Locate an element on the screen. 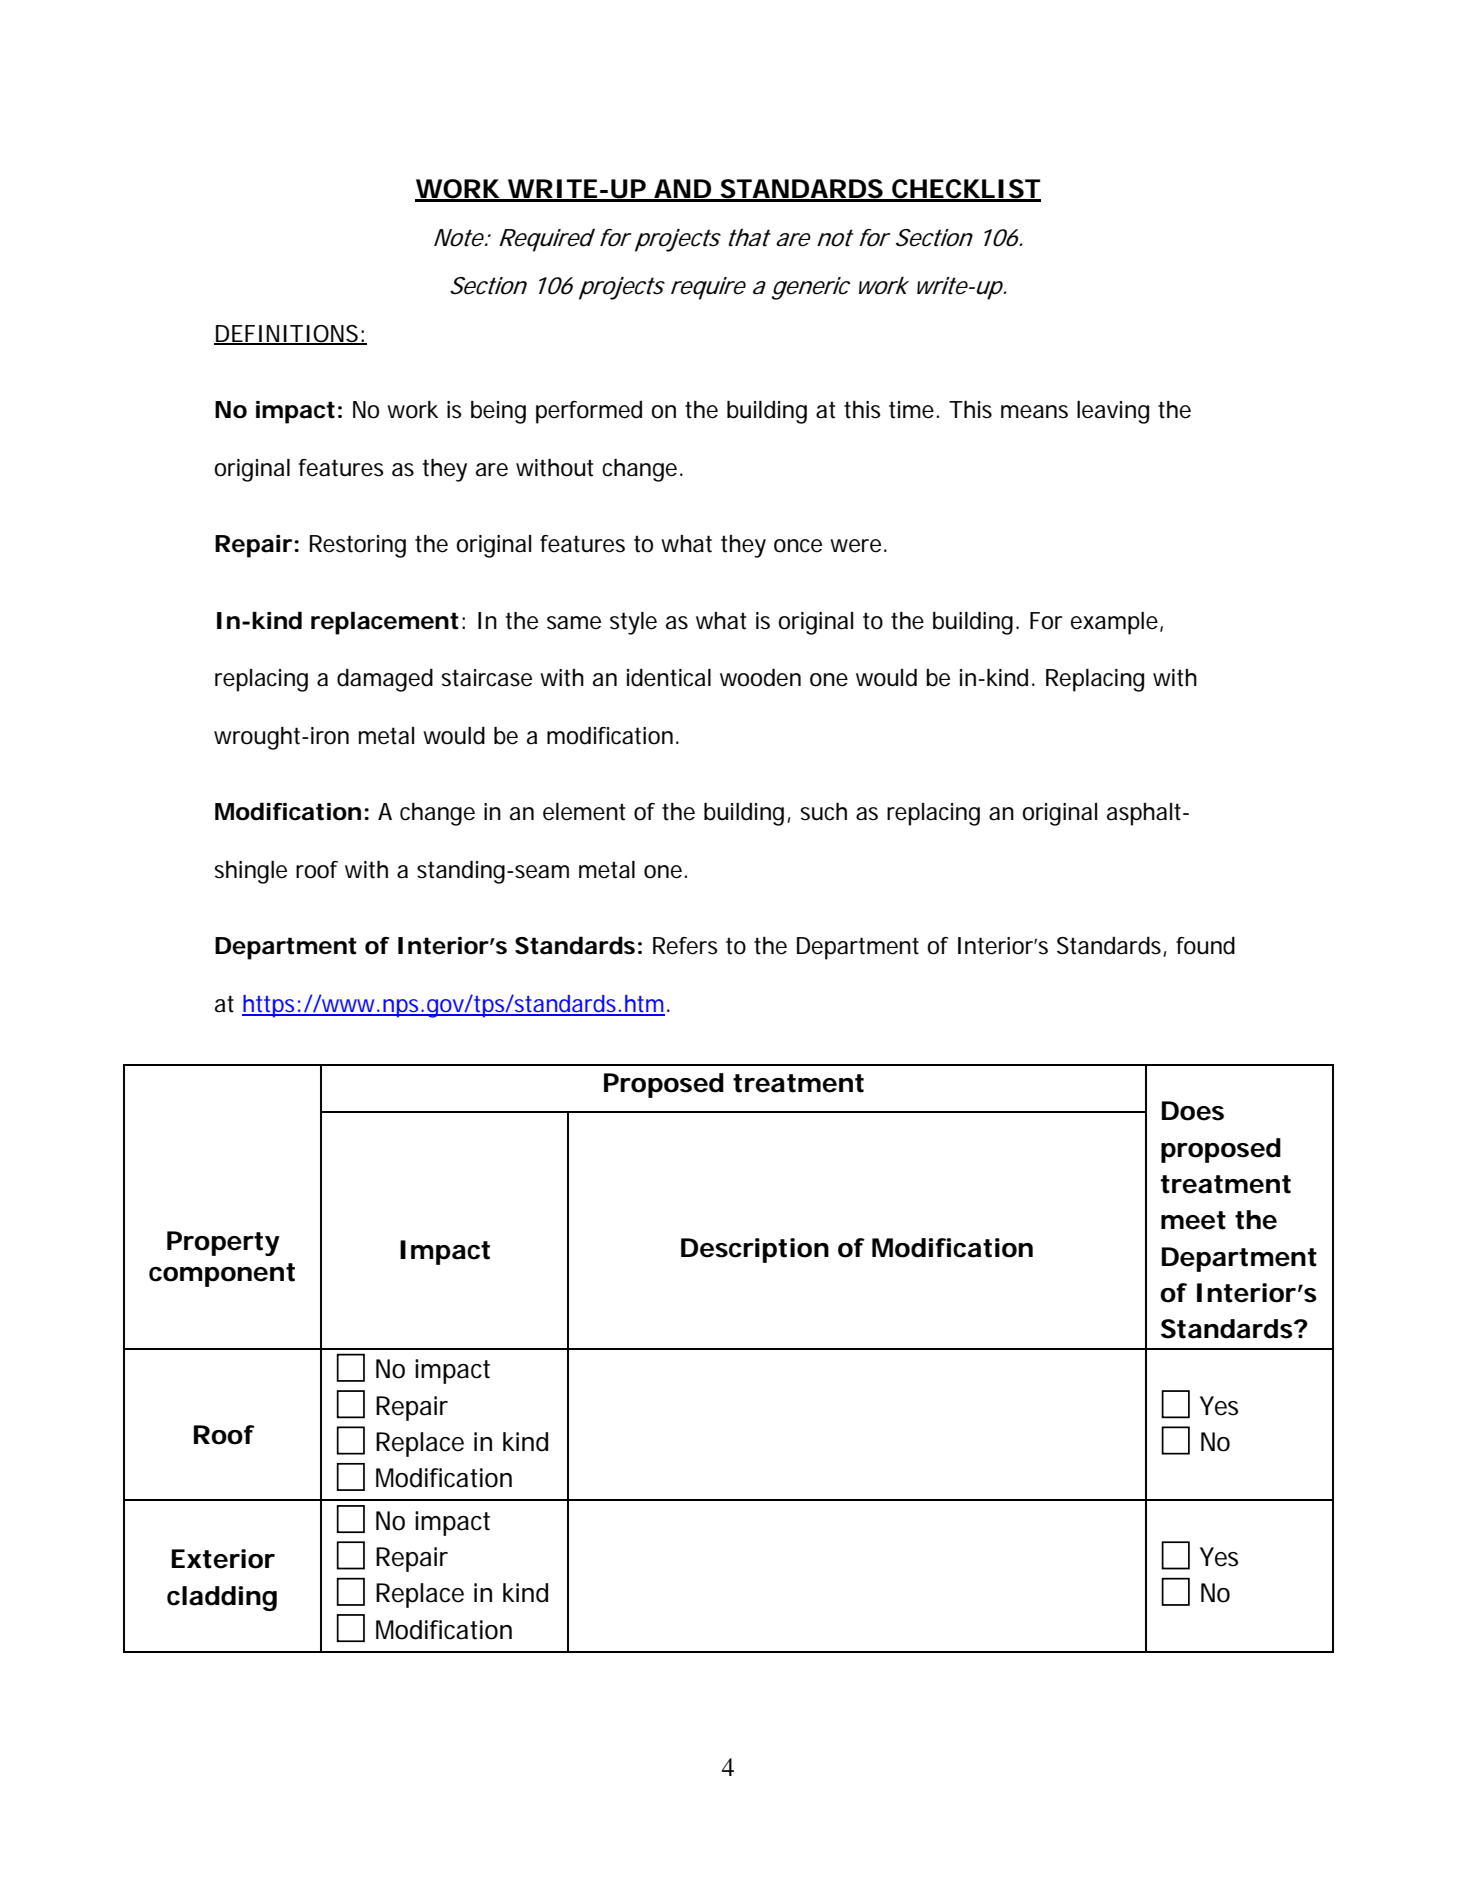 The height and width of the screenshot is (1886, 1457). DEFINITIONS is located at coordinates (286, 334).
